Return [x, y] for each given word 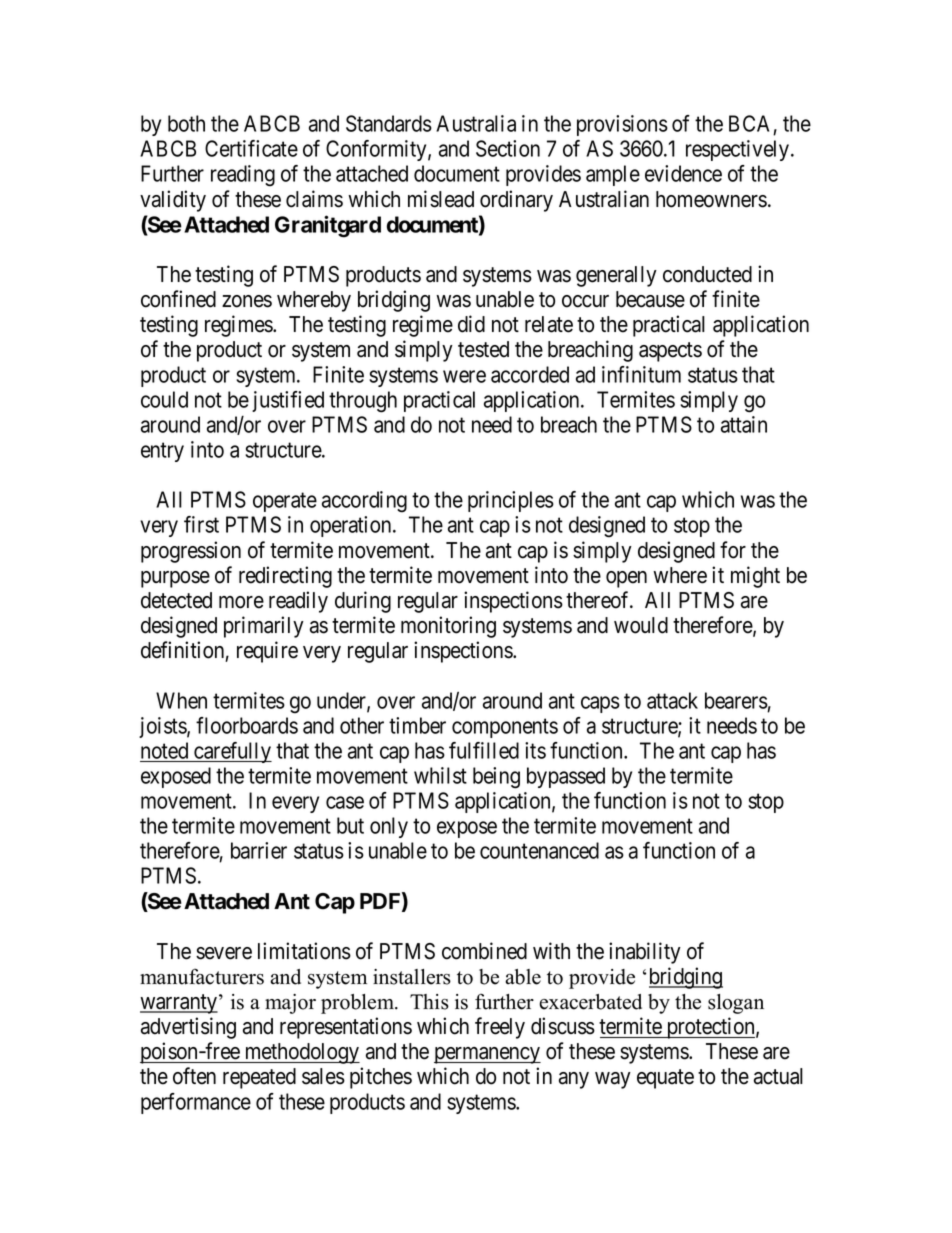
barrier [259, 850]
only [389, 827]
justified [288, 401]
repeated [259, 1078]
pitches [381, 1078]
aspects [670, 352]
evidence [683, 173]
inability [645, 953]
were [464, 376]
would [641, 625]
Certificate [251, 148]
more [241, 602]
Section [508, 148]
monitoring [448, 627]
